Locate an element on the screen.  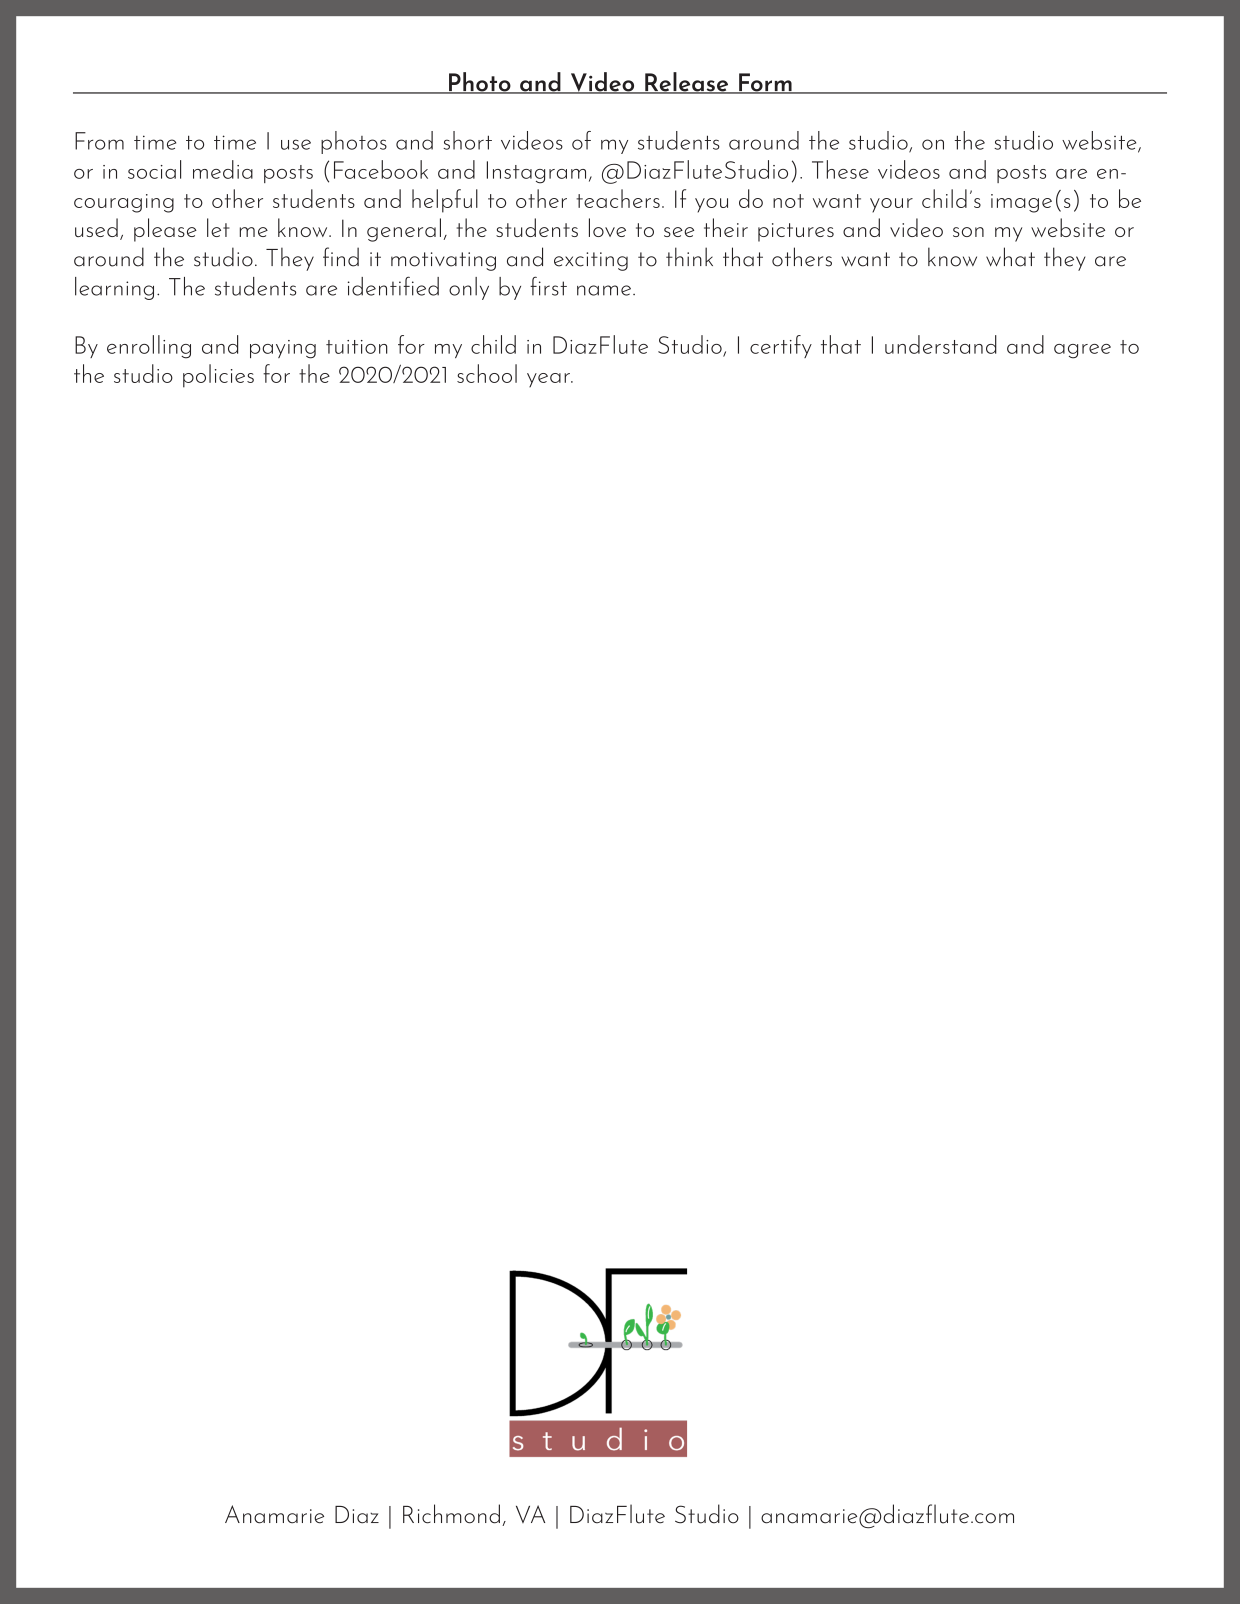
Instagram is located at coordinates (536, 172).
